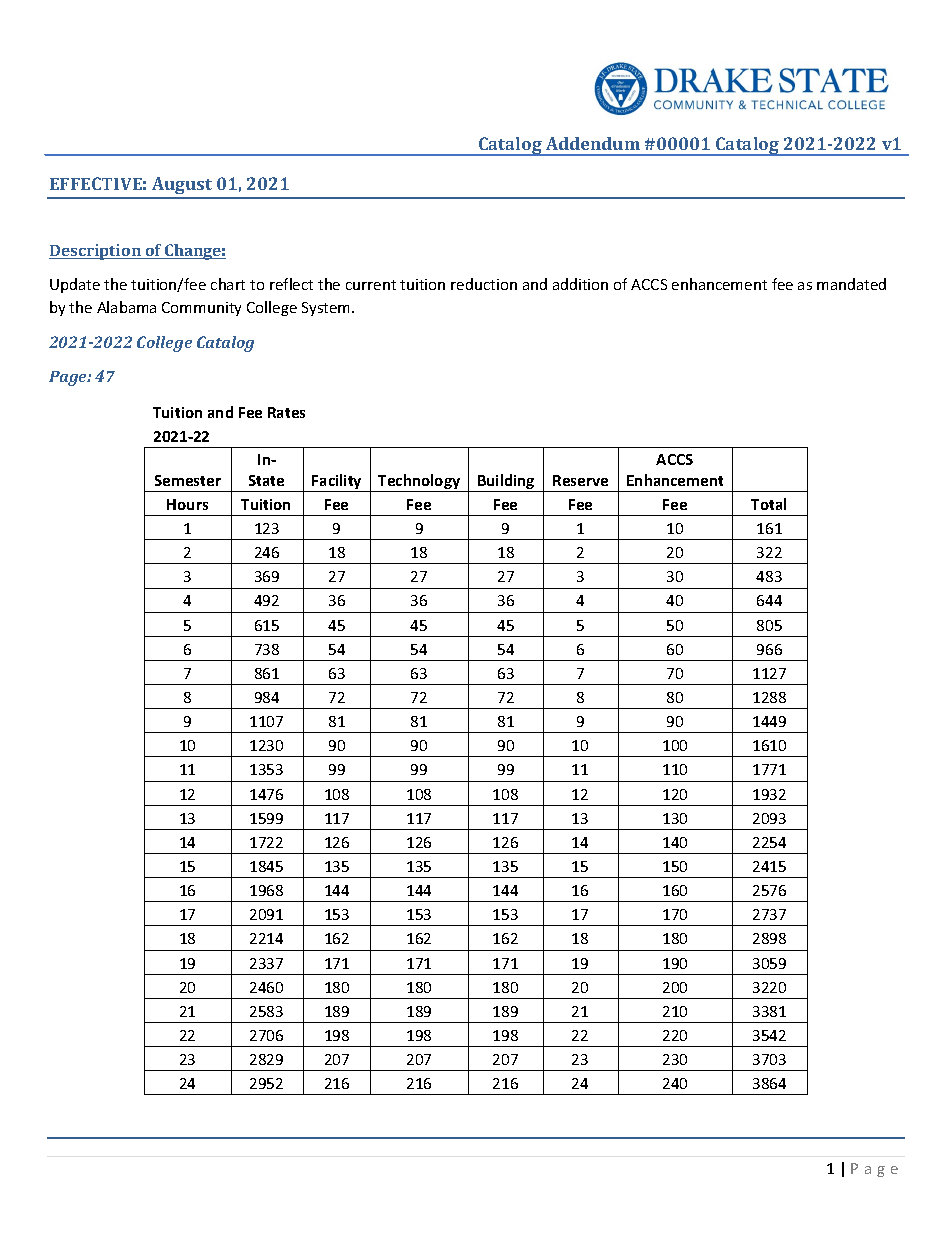  Describe the element at coordinates (580, 284) in the document. I see `addition` at that location.
